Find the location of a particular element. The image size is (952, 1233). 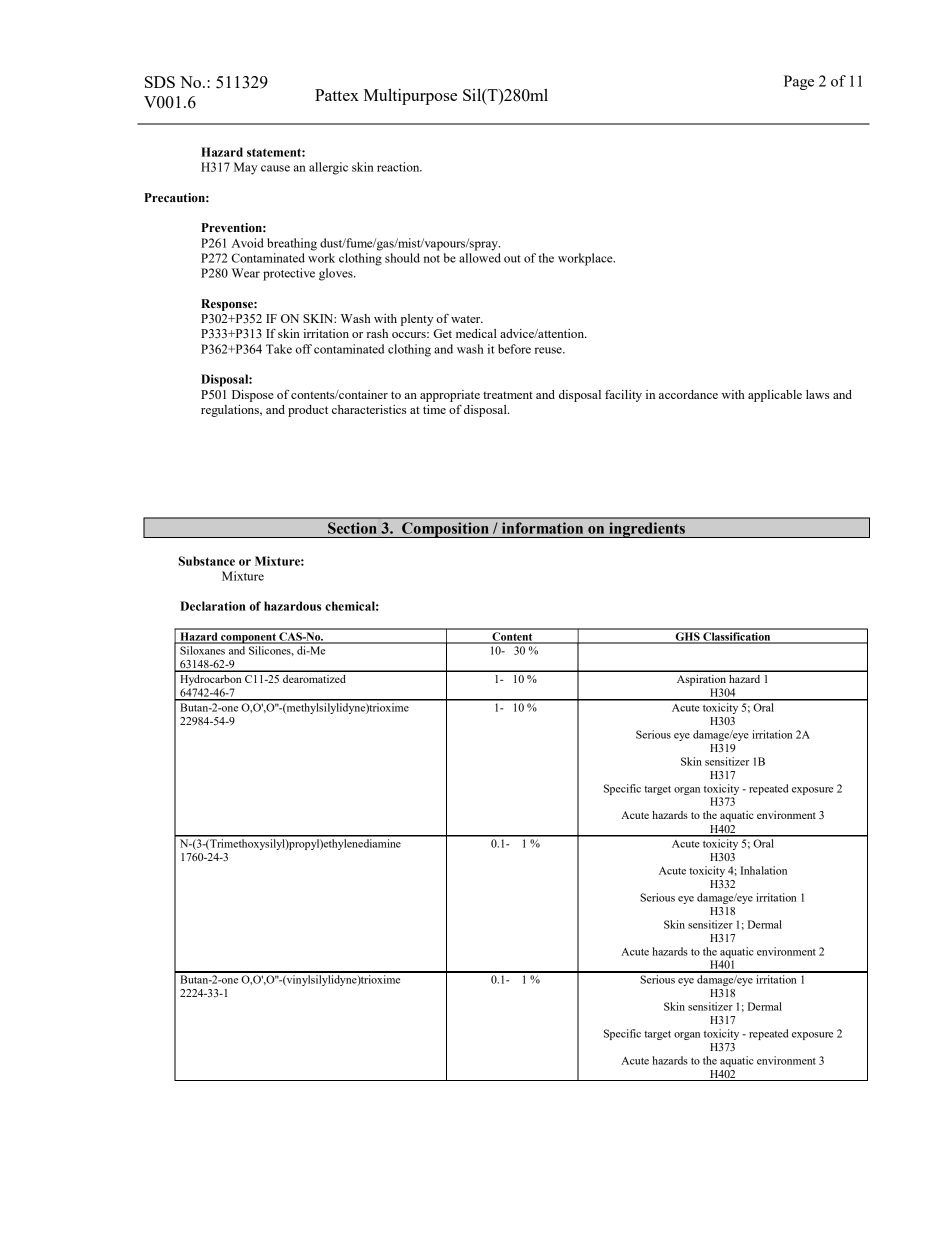

Page is located at coordinates (799, 82).
